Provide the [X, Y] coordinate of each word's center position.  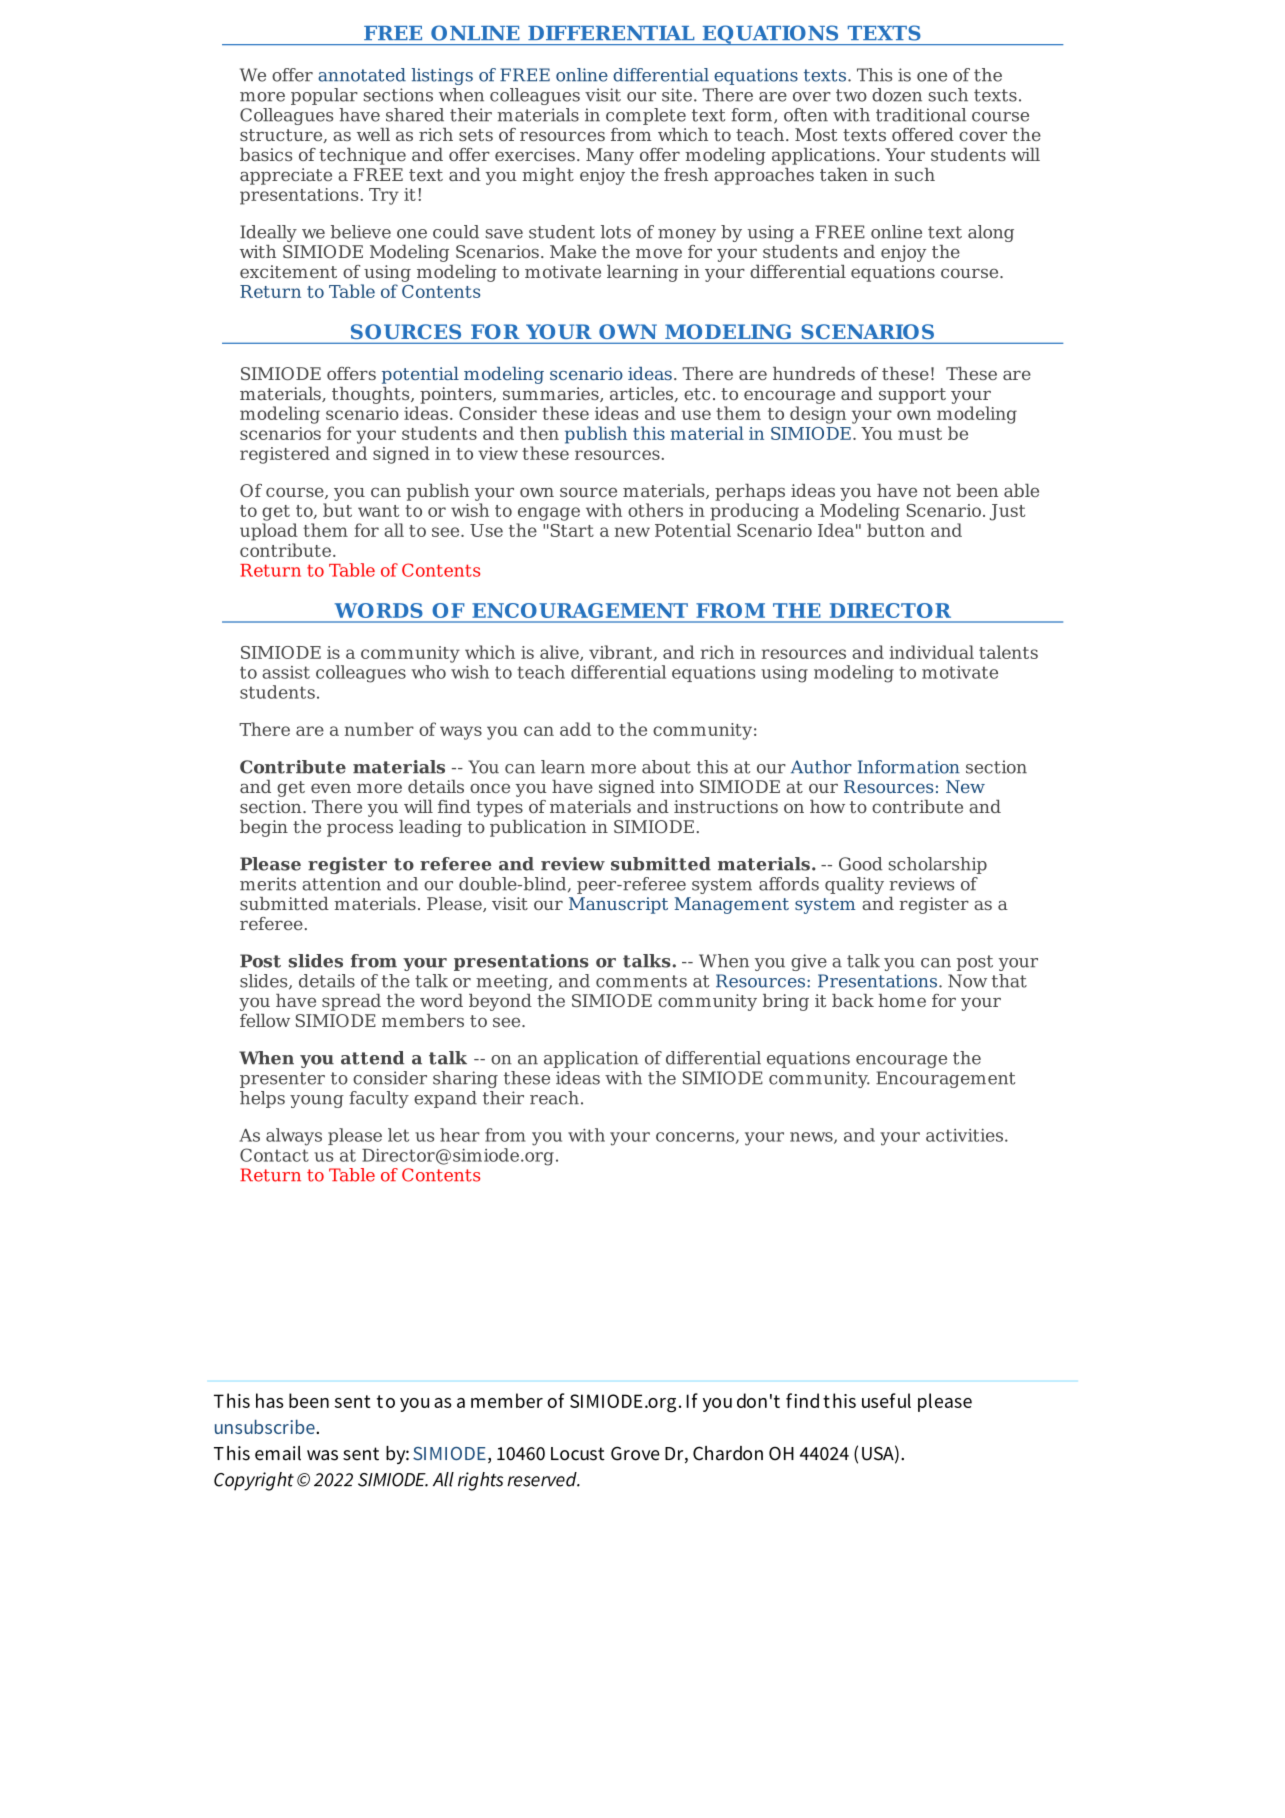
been [977, 490]
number [379, 729]
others [655, 510]
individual [931, 652]
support [912, 396]
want [378, 511]
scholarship [937, 865]
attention [341, 884]
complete [646, 116]
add [575, 729]
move [659, 253]
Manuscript [618, 905]
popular [324, 96]
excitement [288, 271]
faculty [379, 1099]
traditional [921, 115]
